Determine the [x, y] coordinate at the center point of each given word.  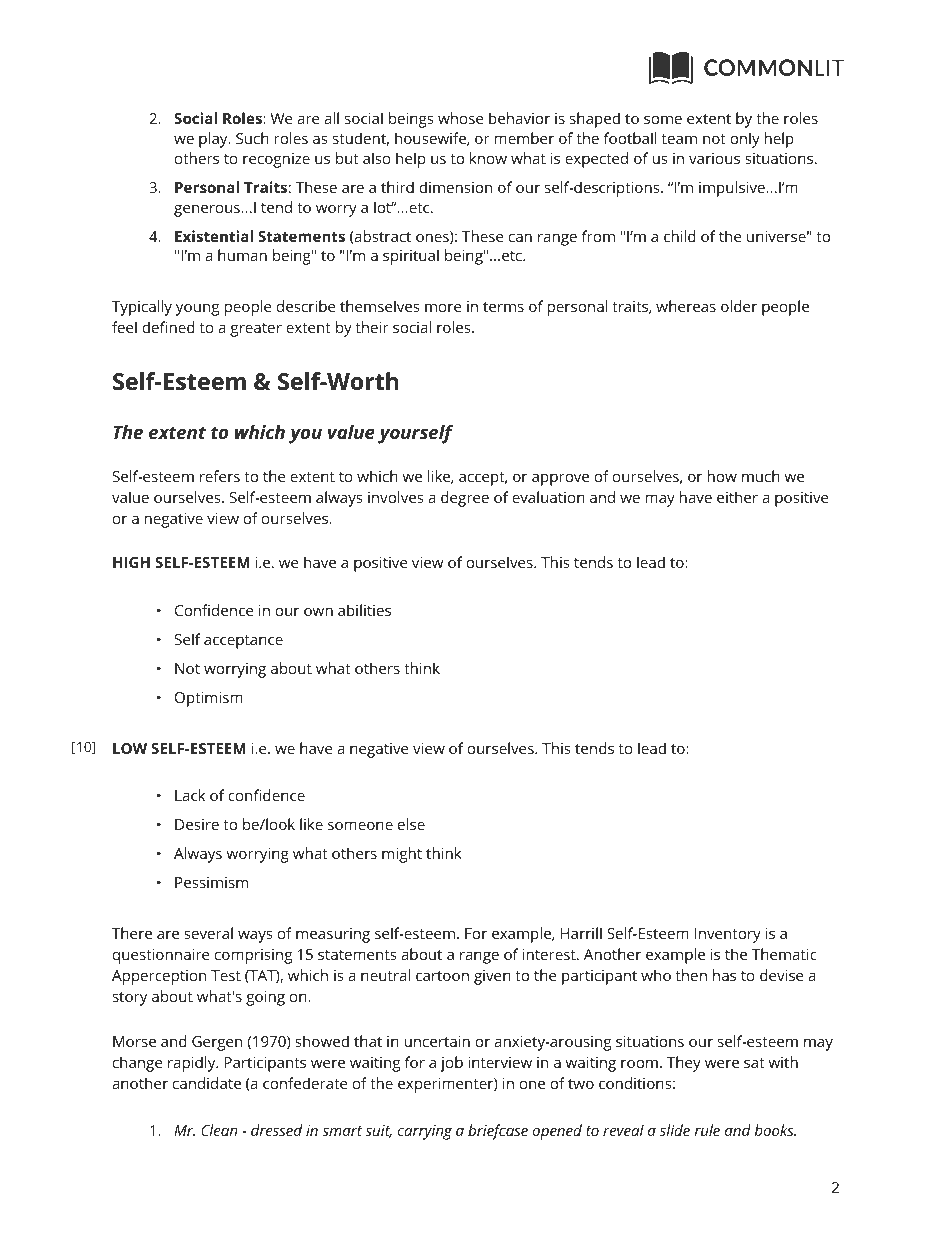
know [488, 158]
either [737, 497]
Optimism [209, 699]
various [714, 158]
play [214, 140]
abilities [364, 610]
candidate [207, 1083]
